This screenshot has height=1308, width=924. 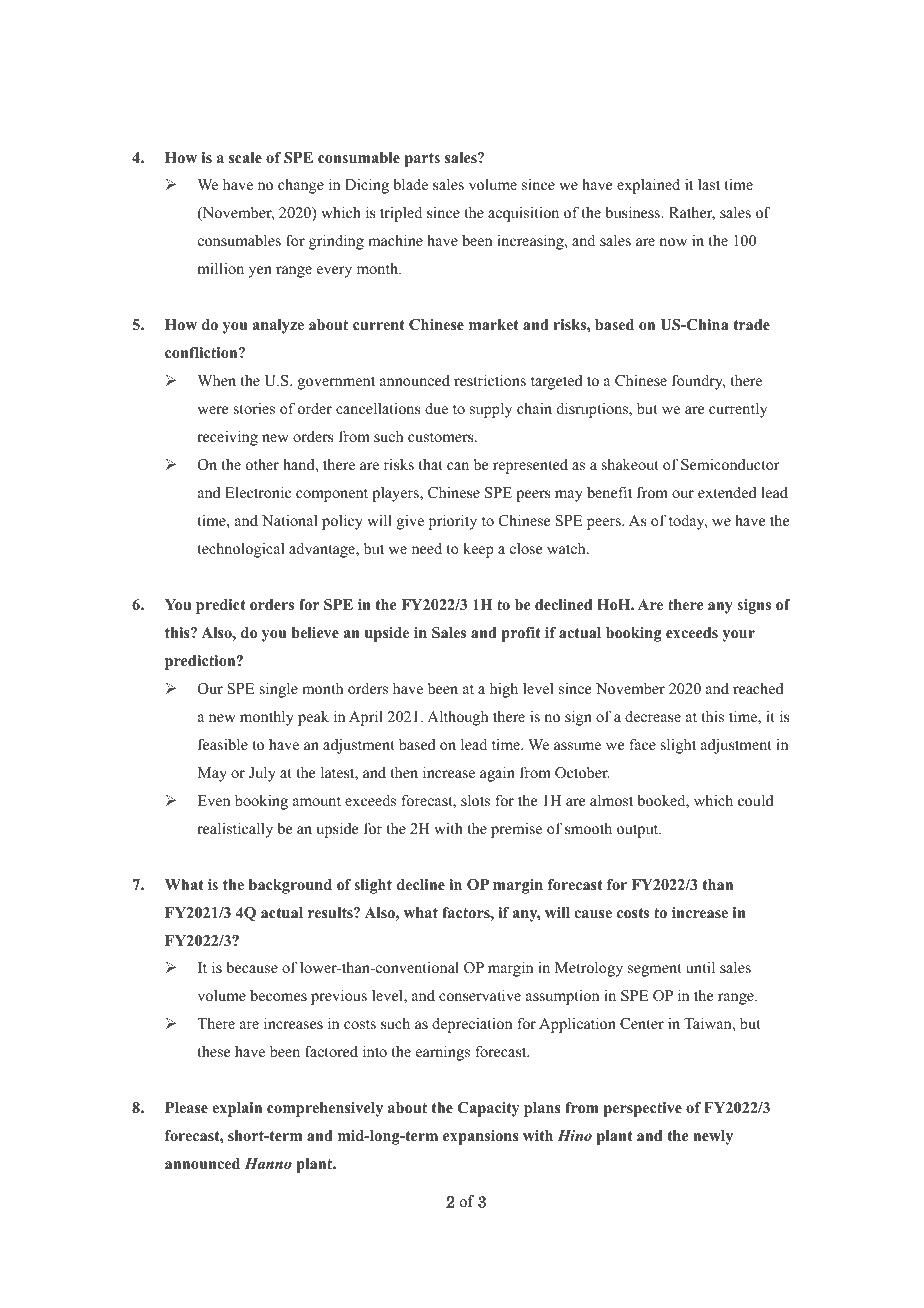 I want to click on last, so click(x=709, y=184).
